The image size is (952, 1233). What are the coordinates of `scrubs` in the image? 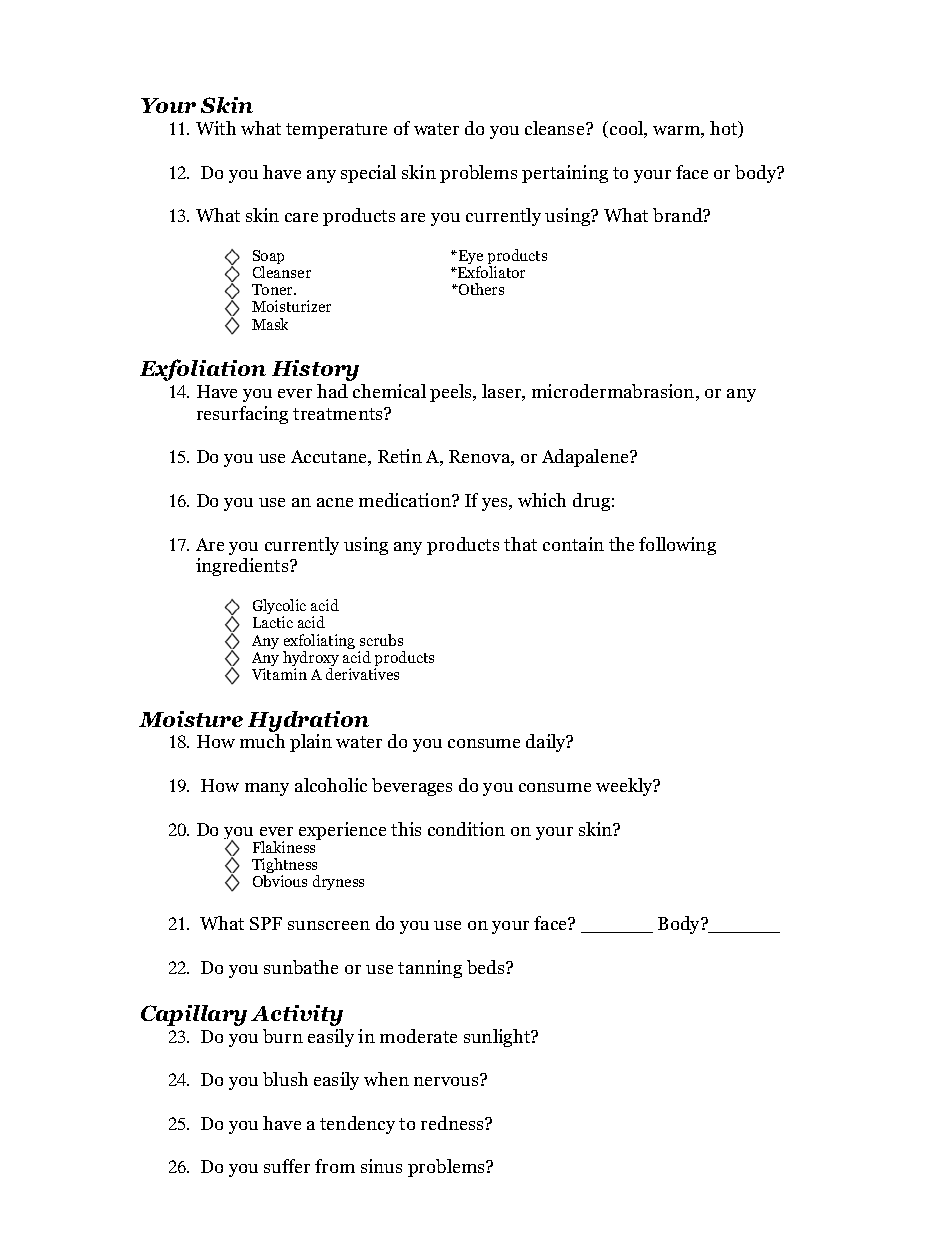 It's located at (381, 640).
